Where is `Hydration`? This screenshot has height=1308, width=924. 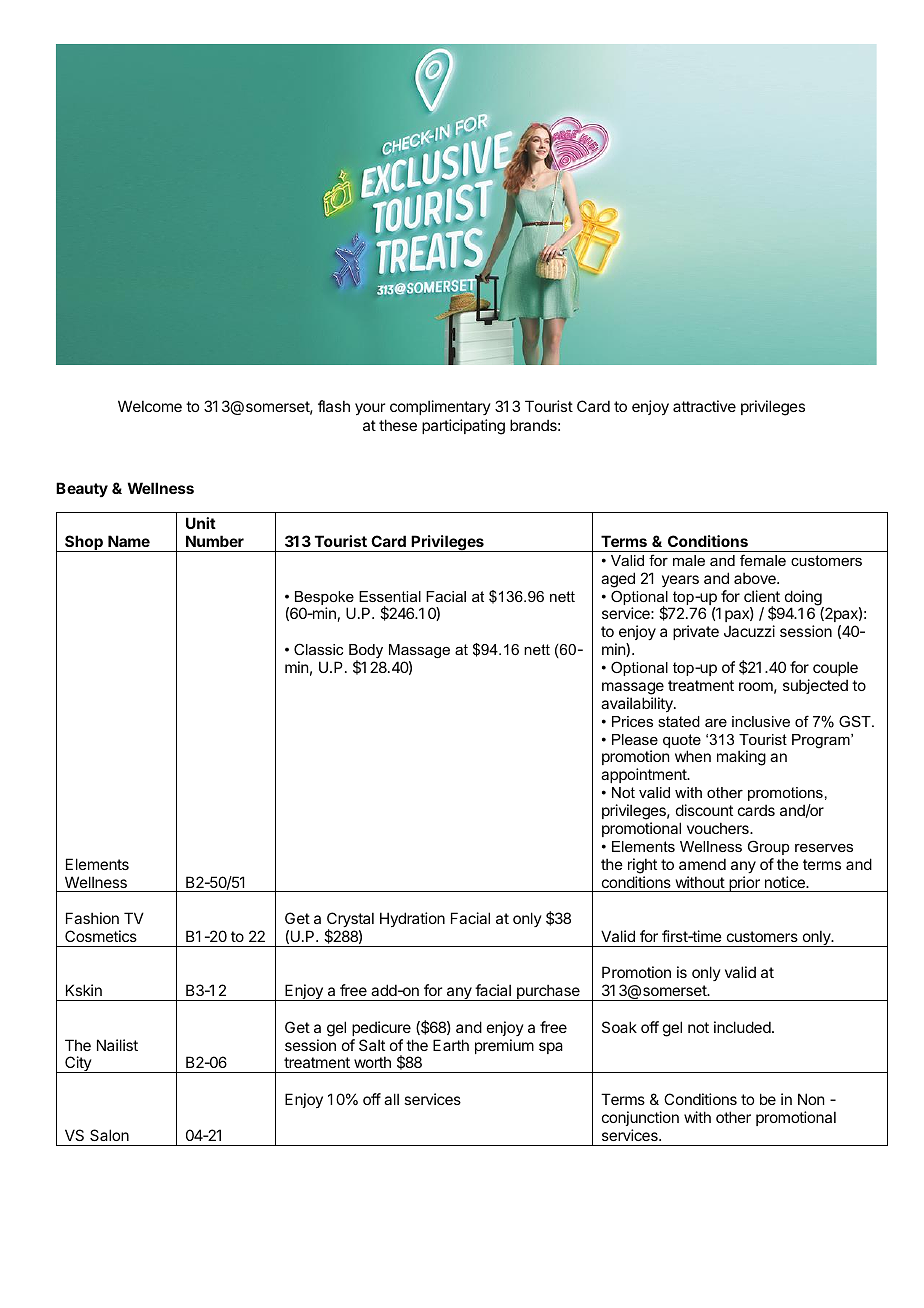
Hydration is located at coordinates (412, 919).
